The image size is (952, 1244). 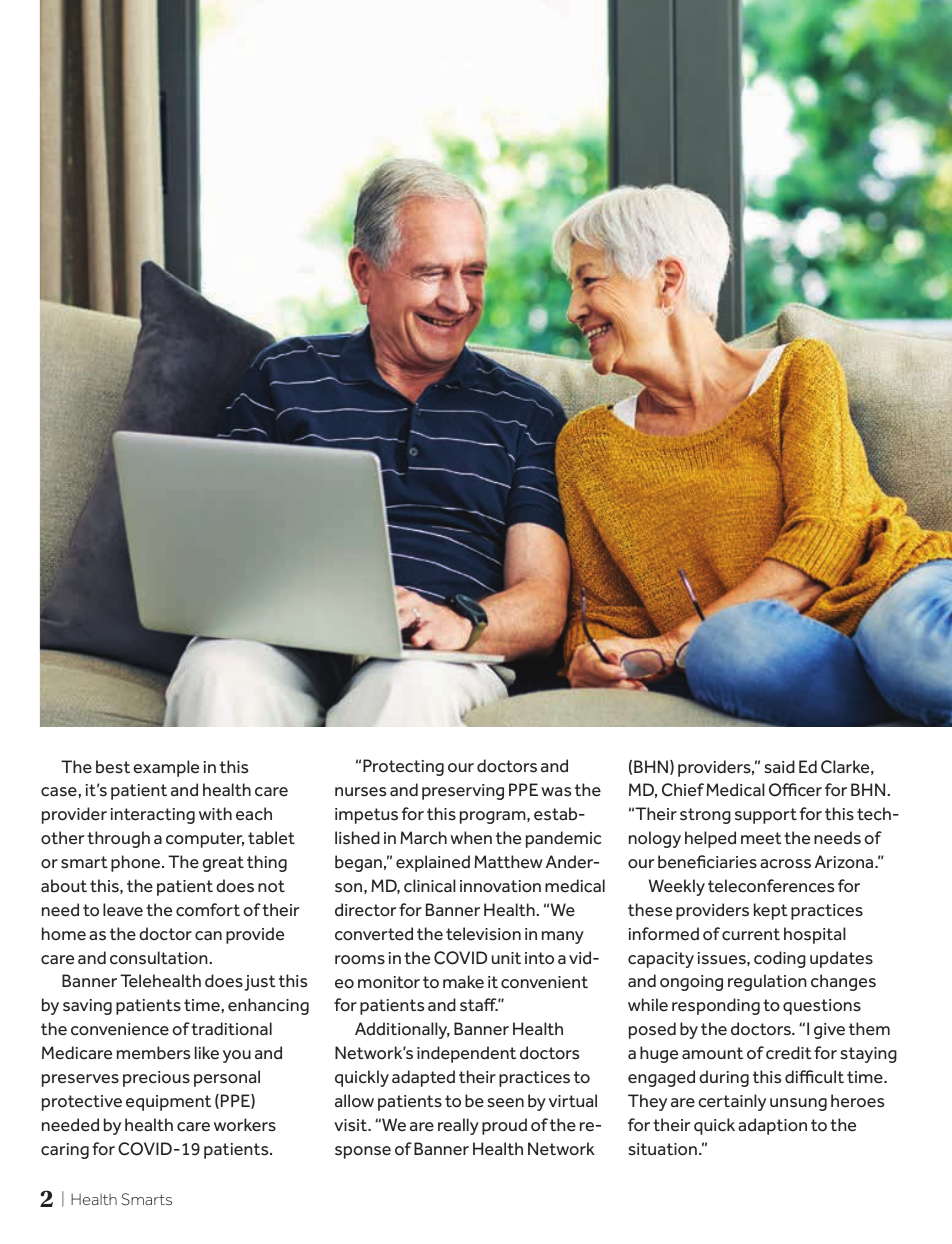 What do you see at coordinates (463, 792) in the screenshot?
I see `preserving` at bounding box center [463, 792].
